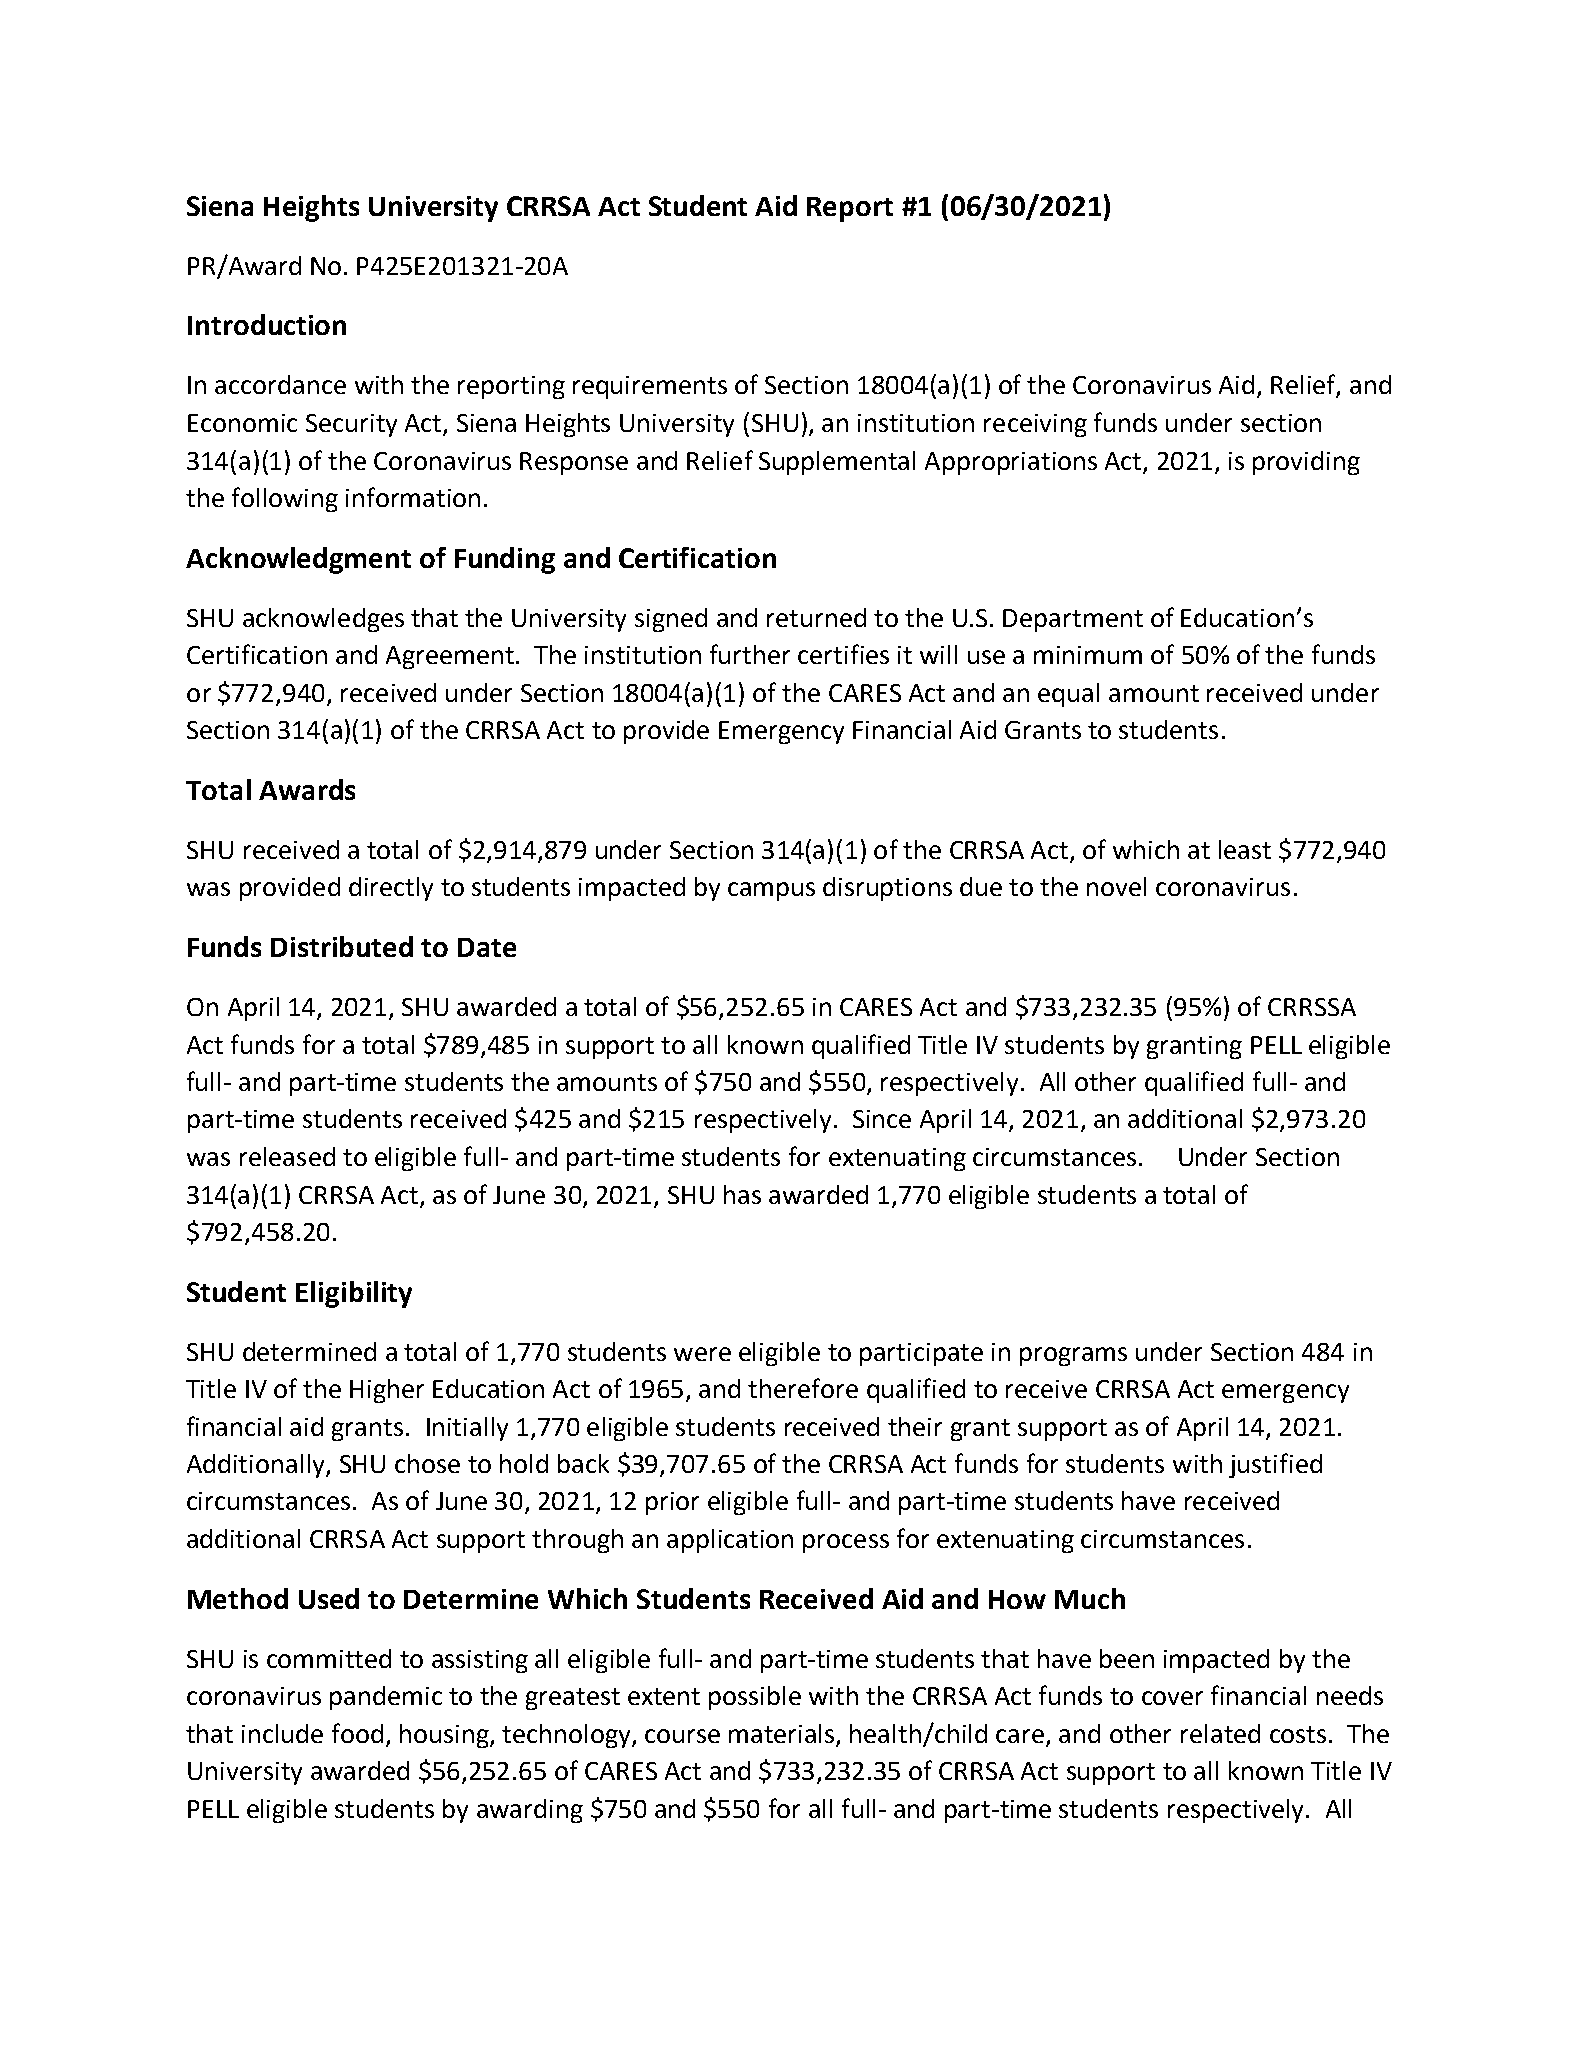 This image has width=1583, height=2048. Describe the element at coordinates (1245, 849) in the image. I see `least` at that location.
